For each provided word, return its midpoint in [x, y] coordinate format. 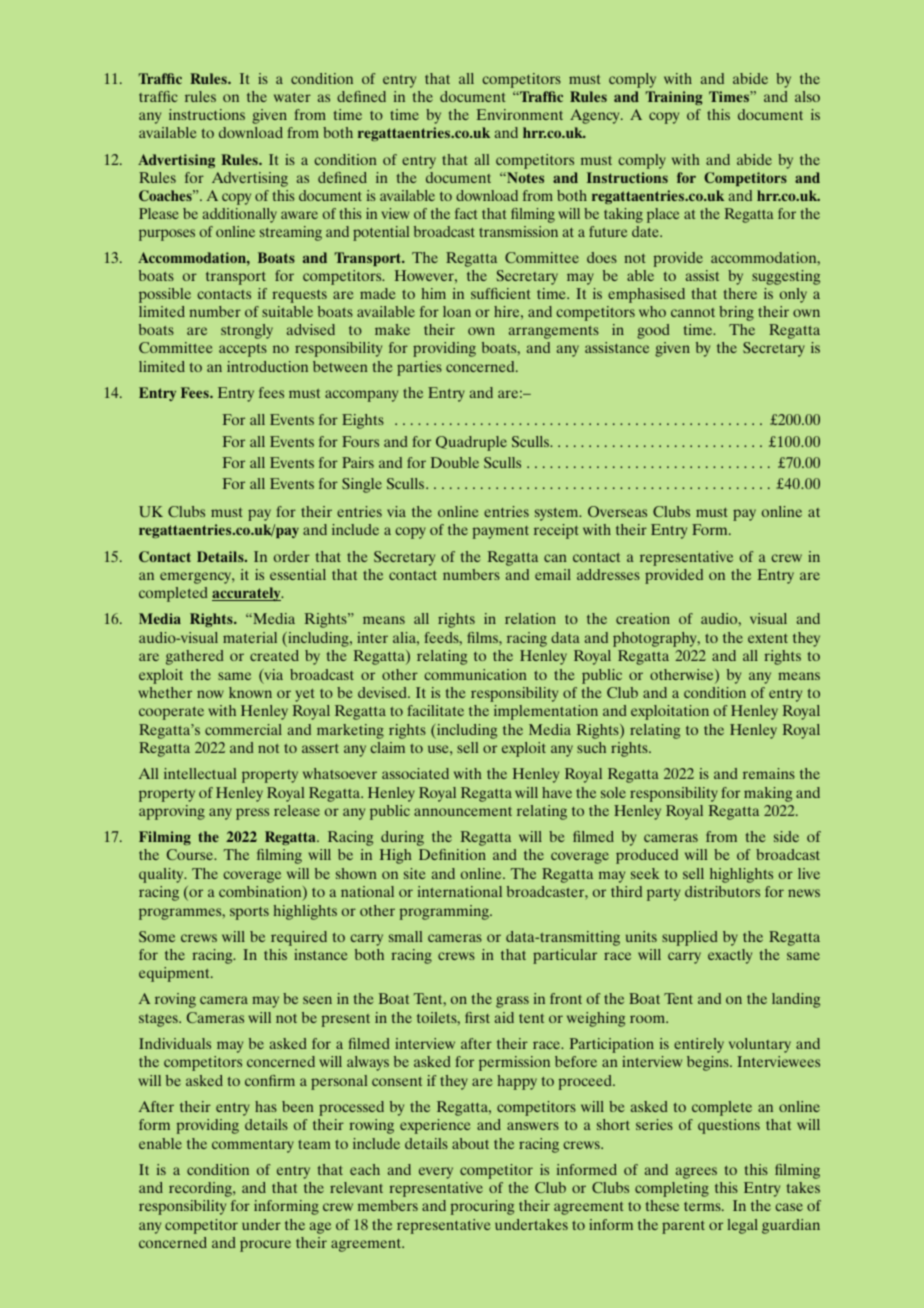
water [292, 97]
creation [643, 618]
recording [201, 1189]
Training [674, 98]
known [250, 692]
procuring [482, 1207]
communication [475, 674]
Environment [520, 114]
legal [743, 1226]
